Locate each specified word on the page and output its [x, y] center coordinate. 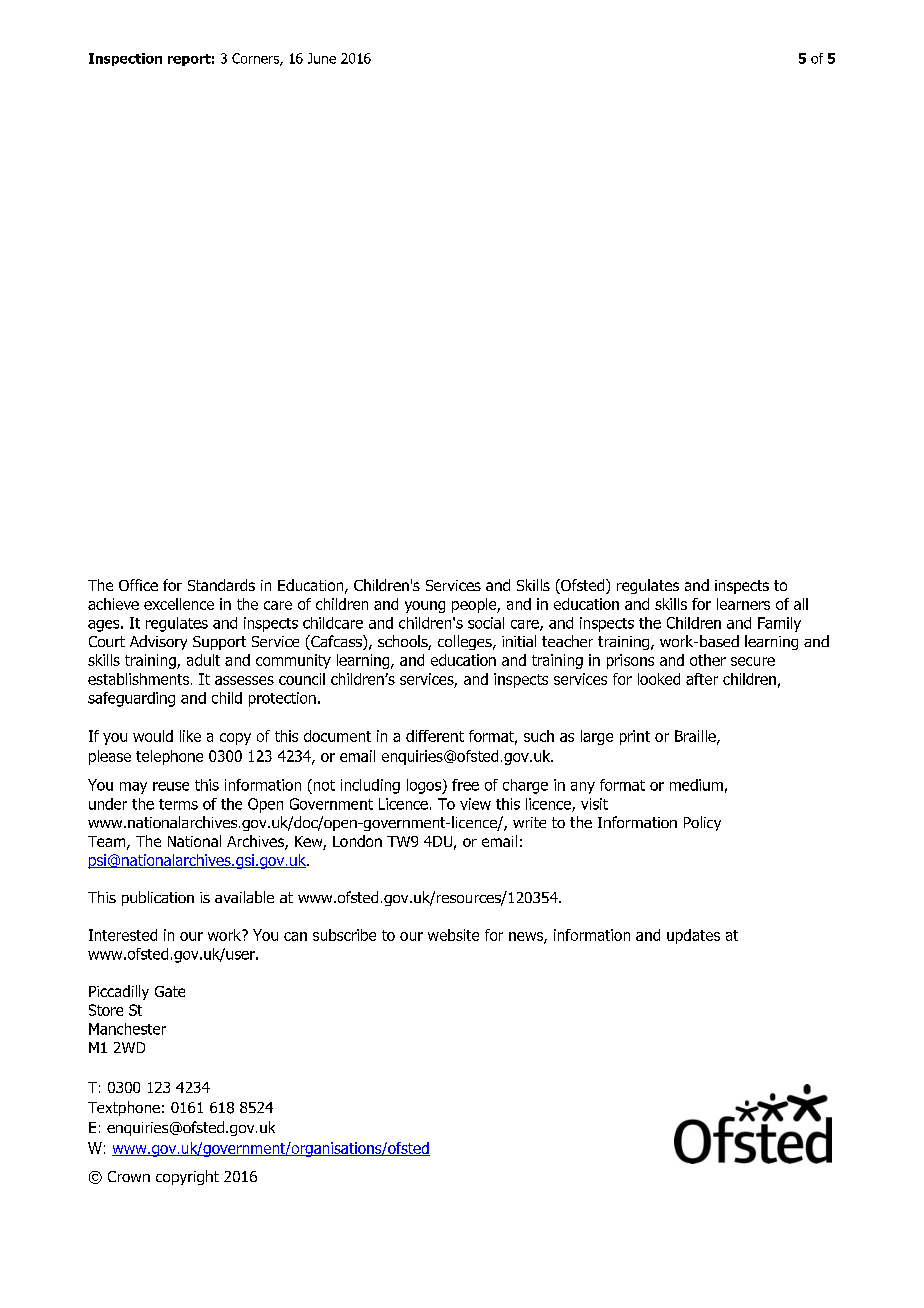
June [322, 58]
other [708, 660]
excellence [179, 604]
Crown [129, 1176]
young [425, 607]
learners [743, 604]
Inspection [125, 59]
